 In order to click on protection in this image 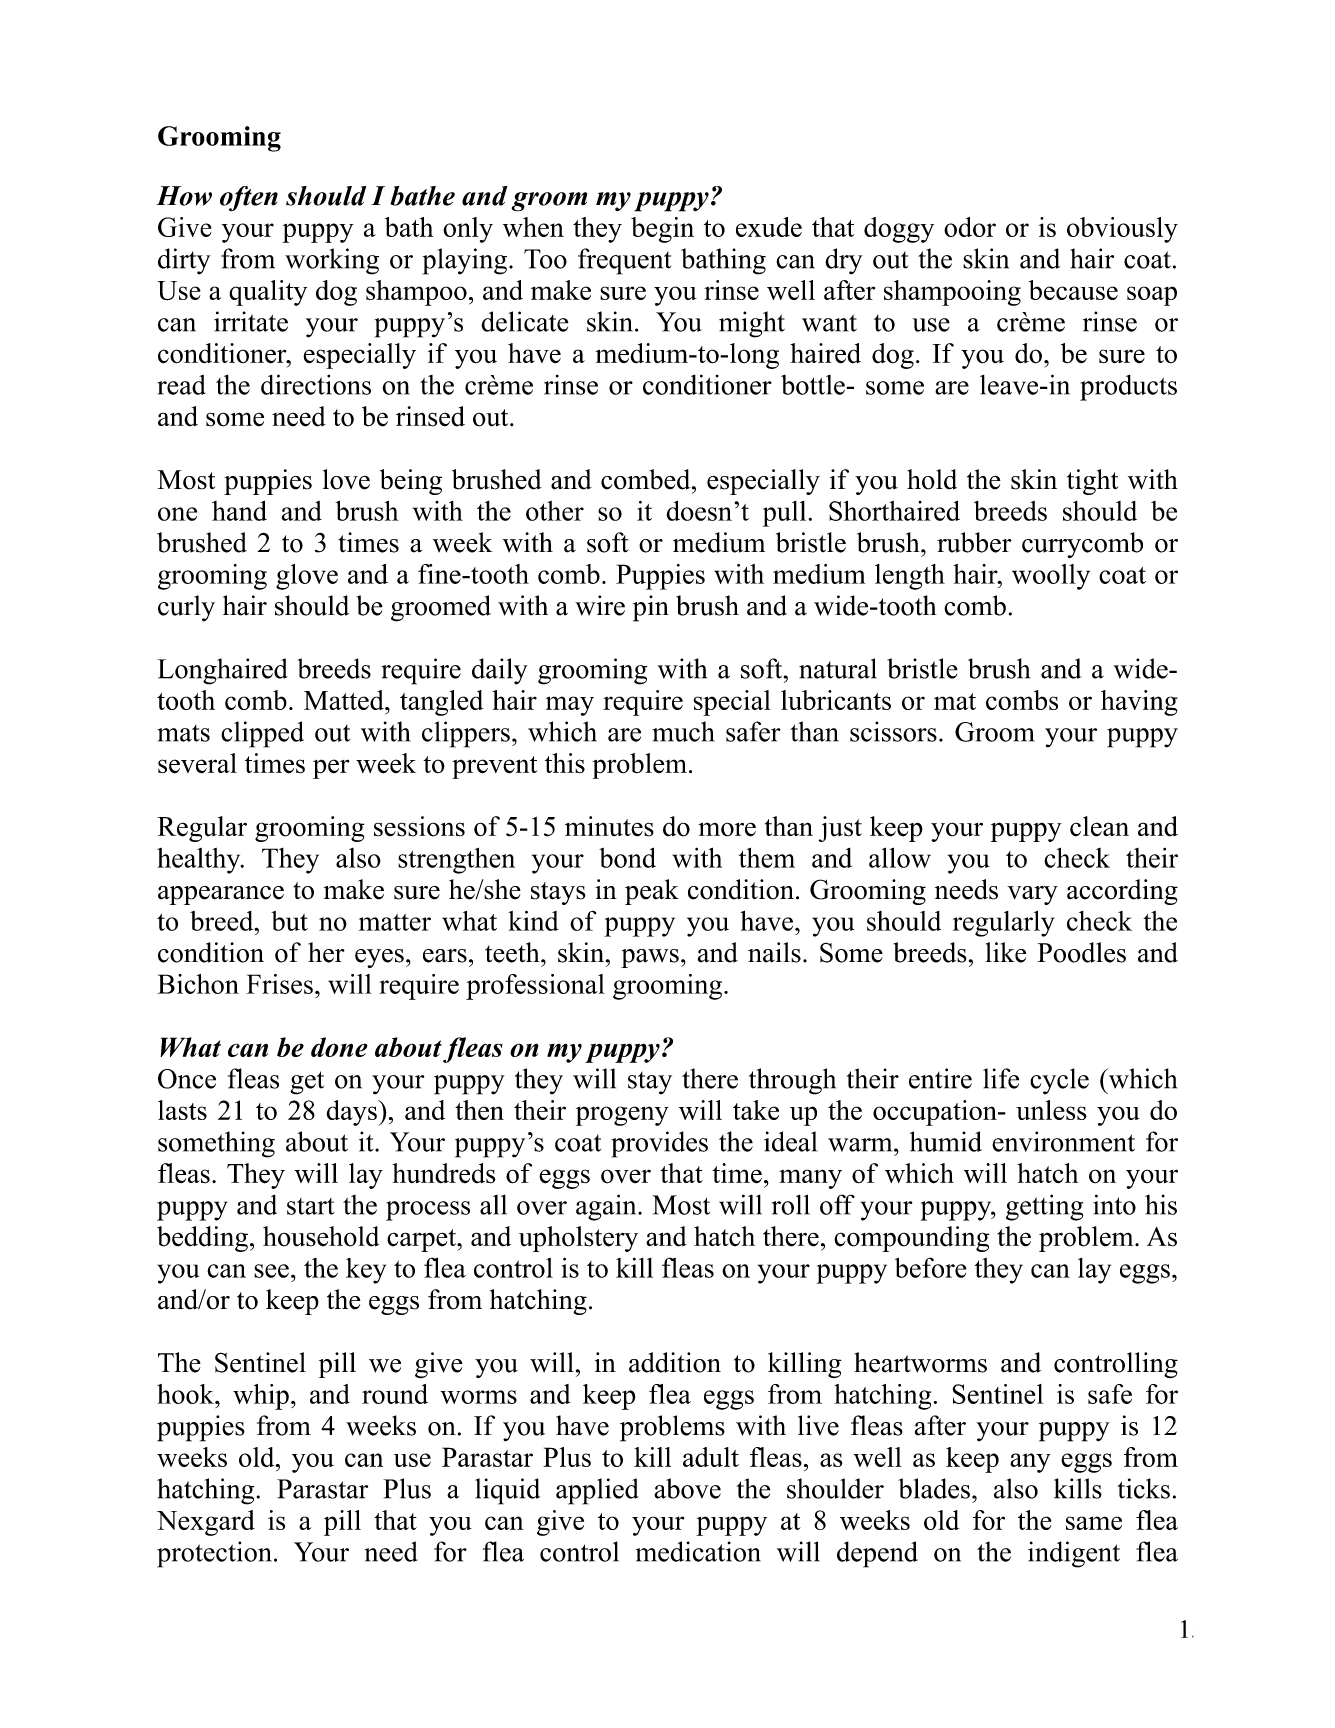, I will do `click(214, 1554)`.
